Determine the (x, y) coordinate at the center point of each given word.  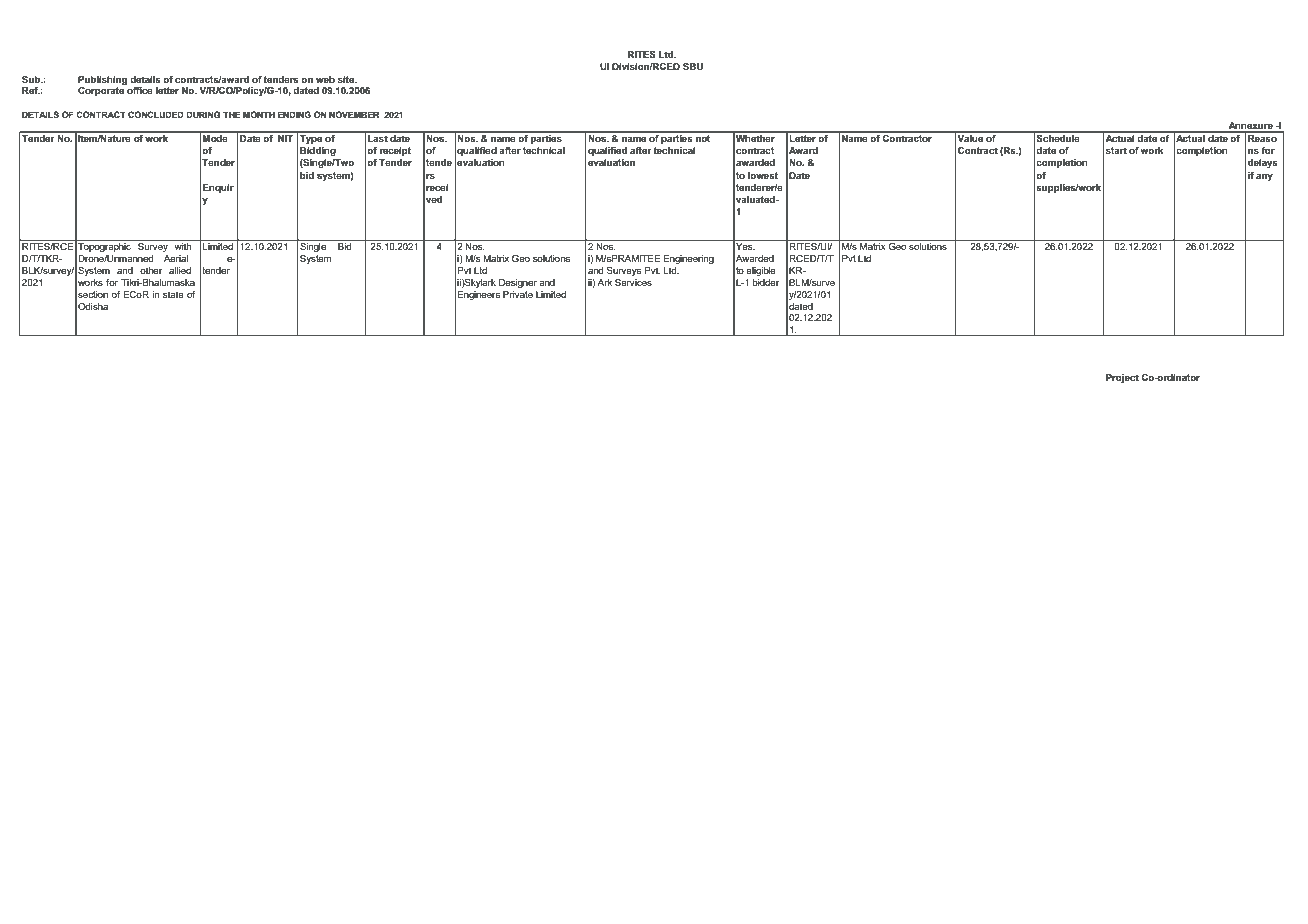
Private (518, 294)
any (1264, 177)
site (347, 79)
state (173, 294)
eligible (761, 271)
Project (1122, 378)
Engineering (688, 259)
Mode (215, 137)
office (140, 90)
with (183, 245)
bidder (766, 282)
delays (1263, 163)
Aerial (176, 258)
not (703, 137)
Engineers (478, 295)
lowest (763, 175)
